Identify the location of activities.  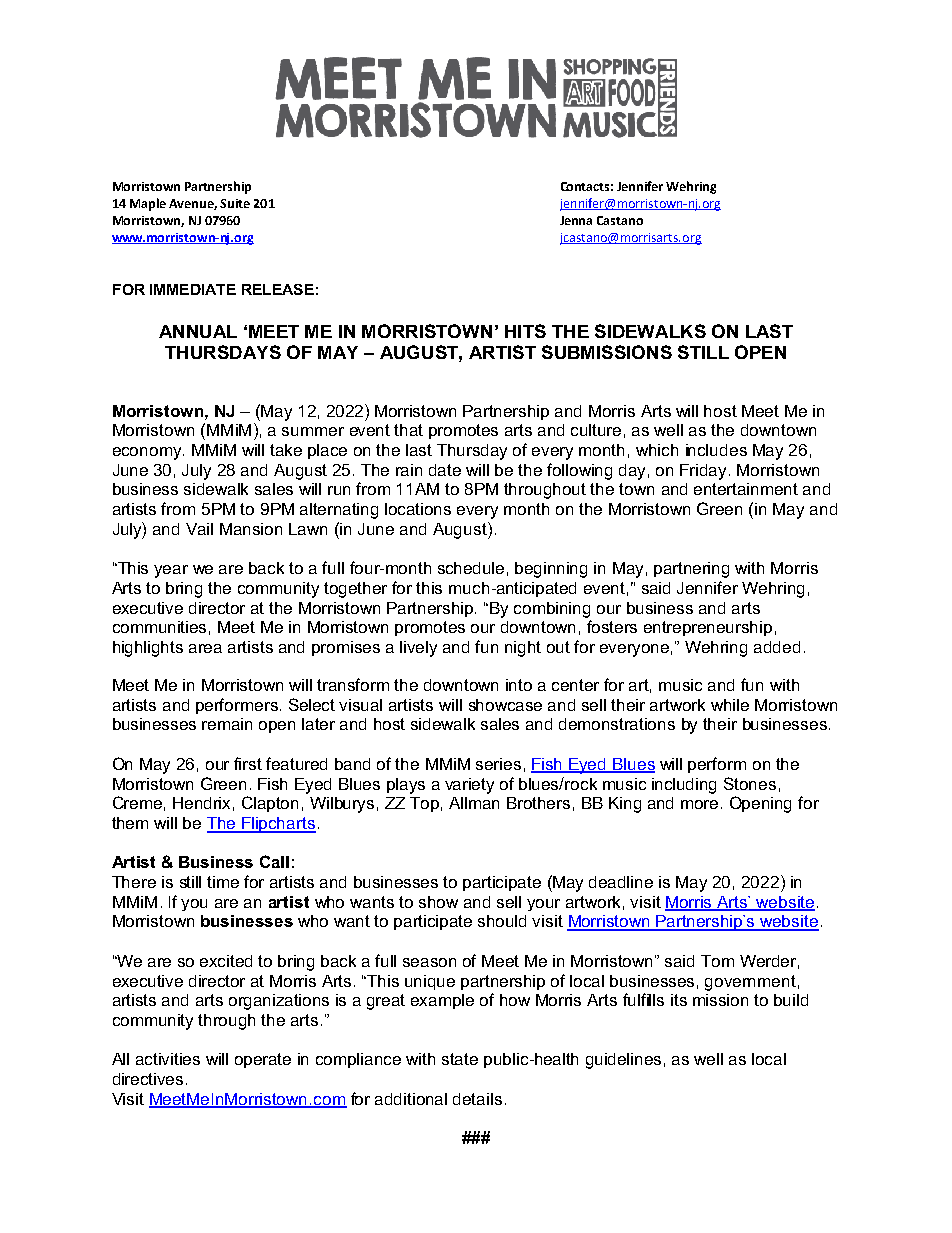
(168, 1059).
